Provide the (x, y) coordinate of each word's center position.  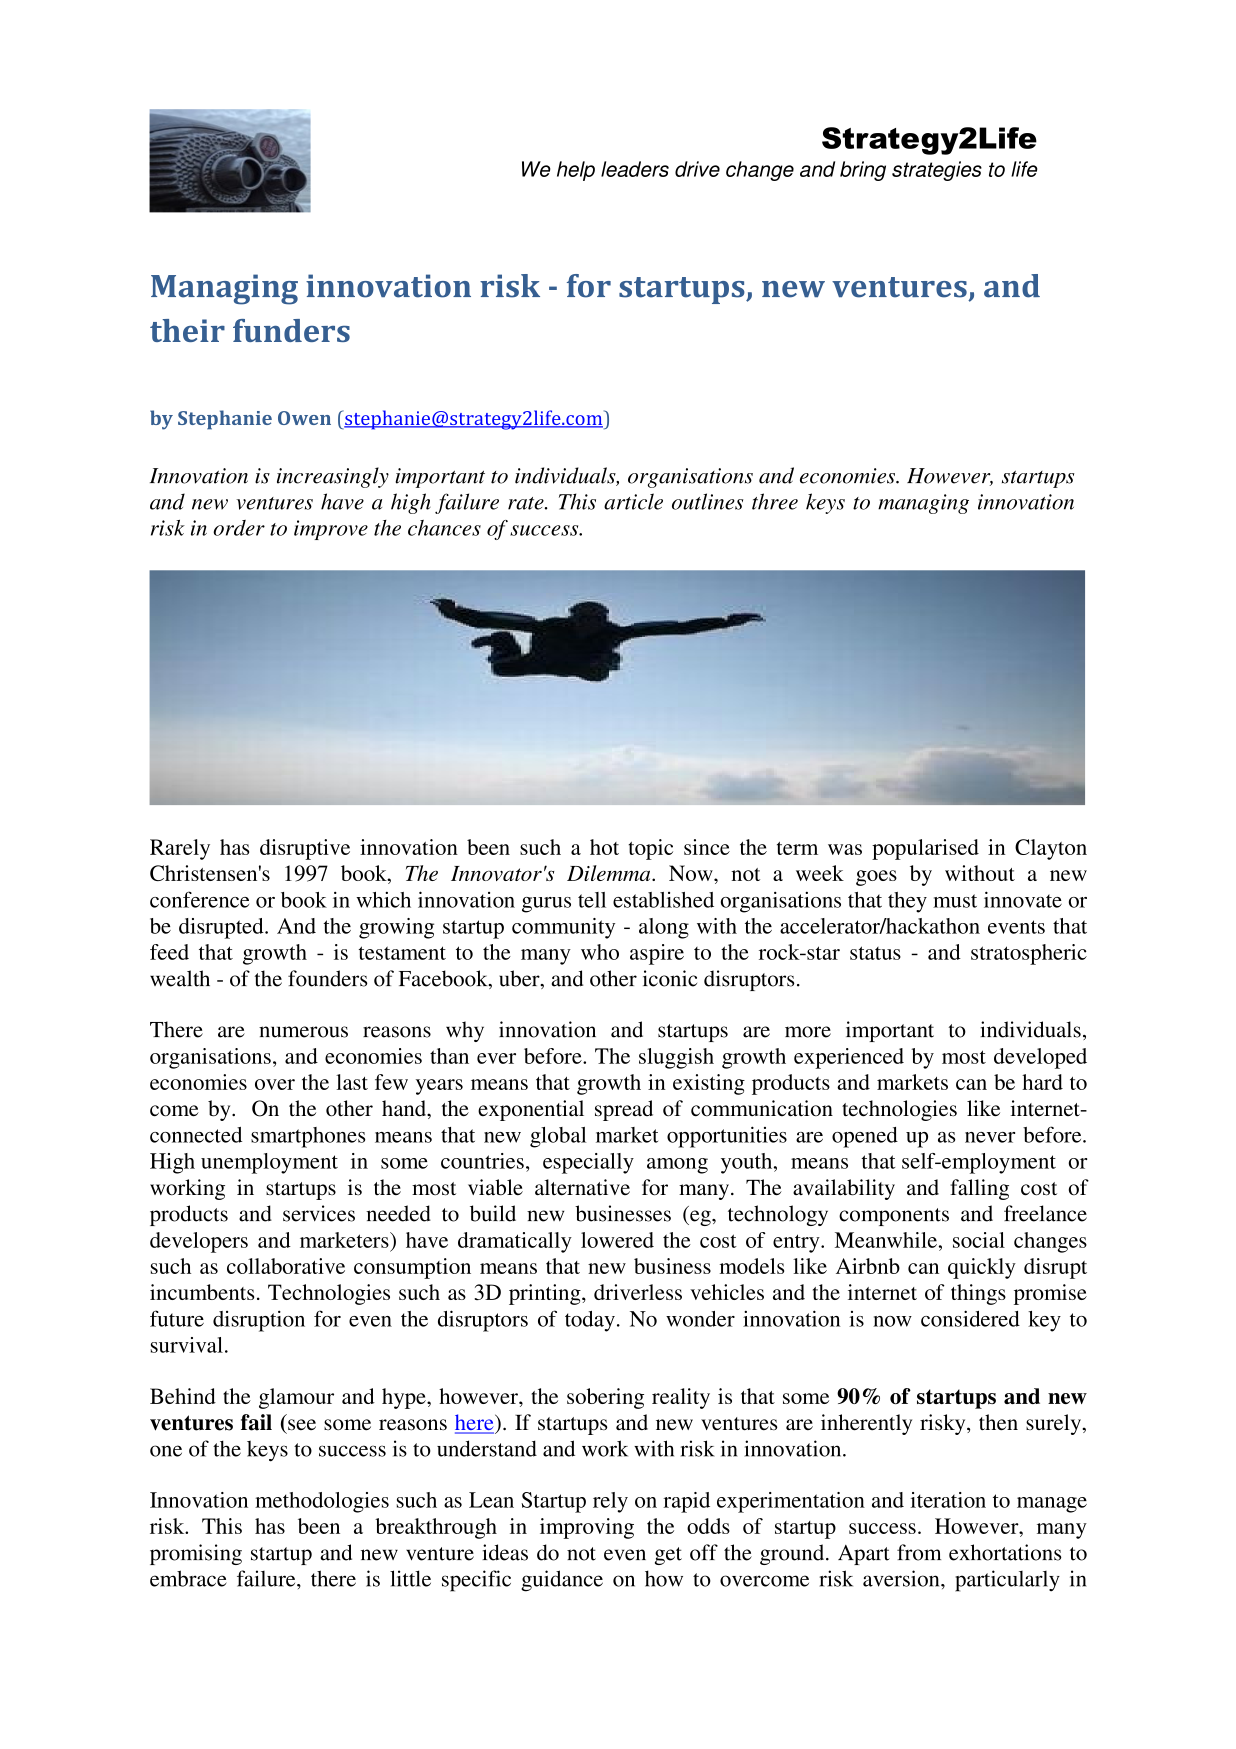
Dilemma (610, 873)
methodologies (322, 1502)
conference (199, 899)
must (955, 901)
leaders (635, 169)
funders (291, 330)
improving (587, 1528)
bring (863, 171)
